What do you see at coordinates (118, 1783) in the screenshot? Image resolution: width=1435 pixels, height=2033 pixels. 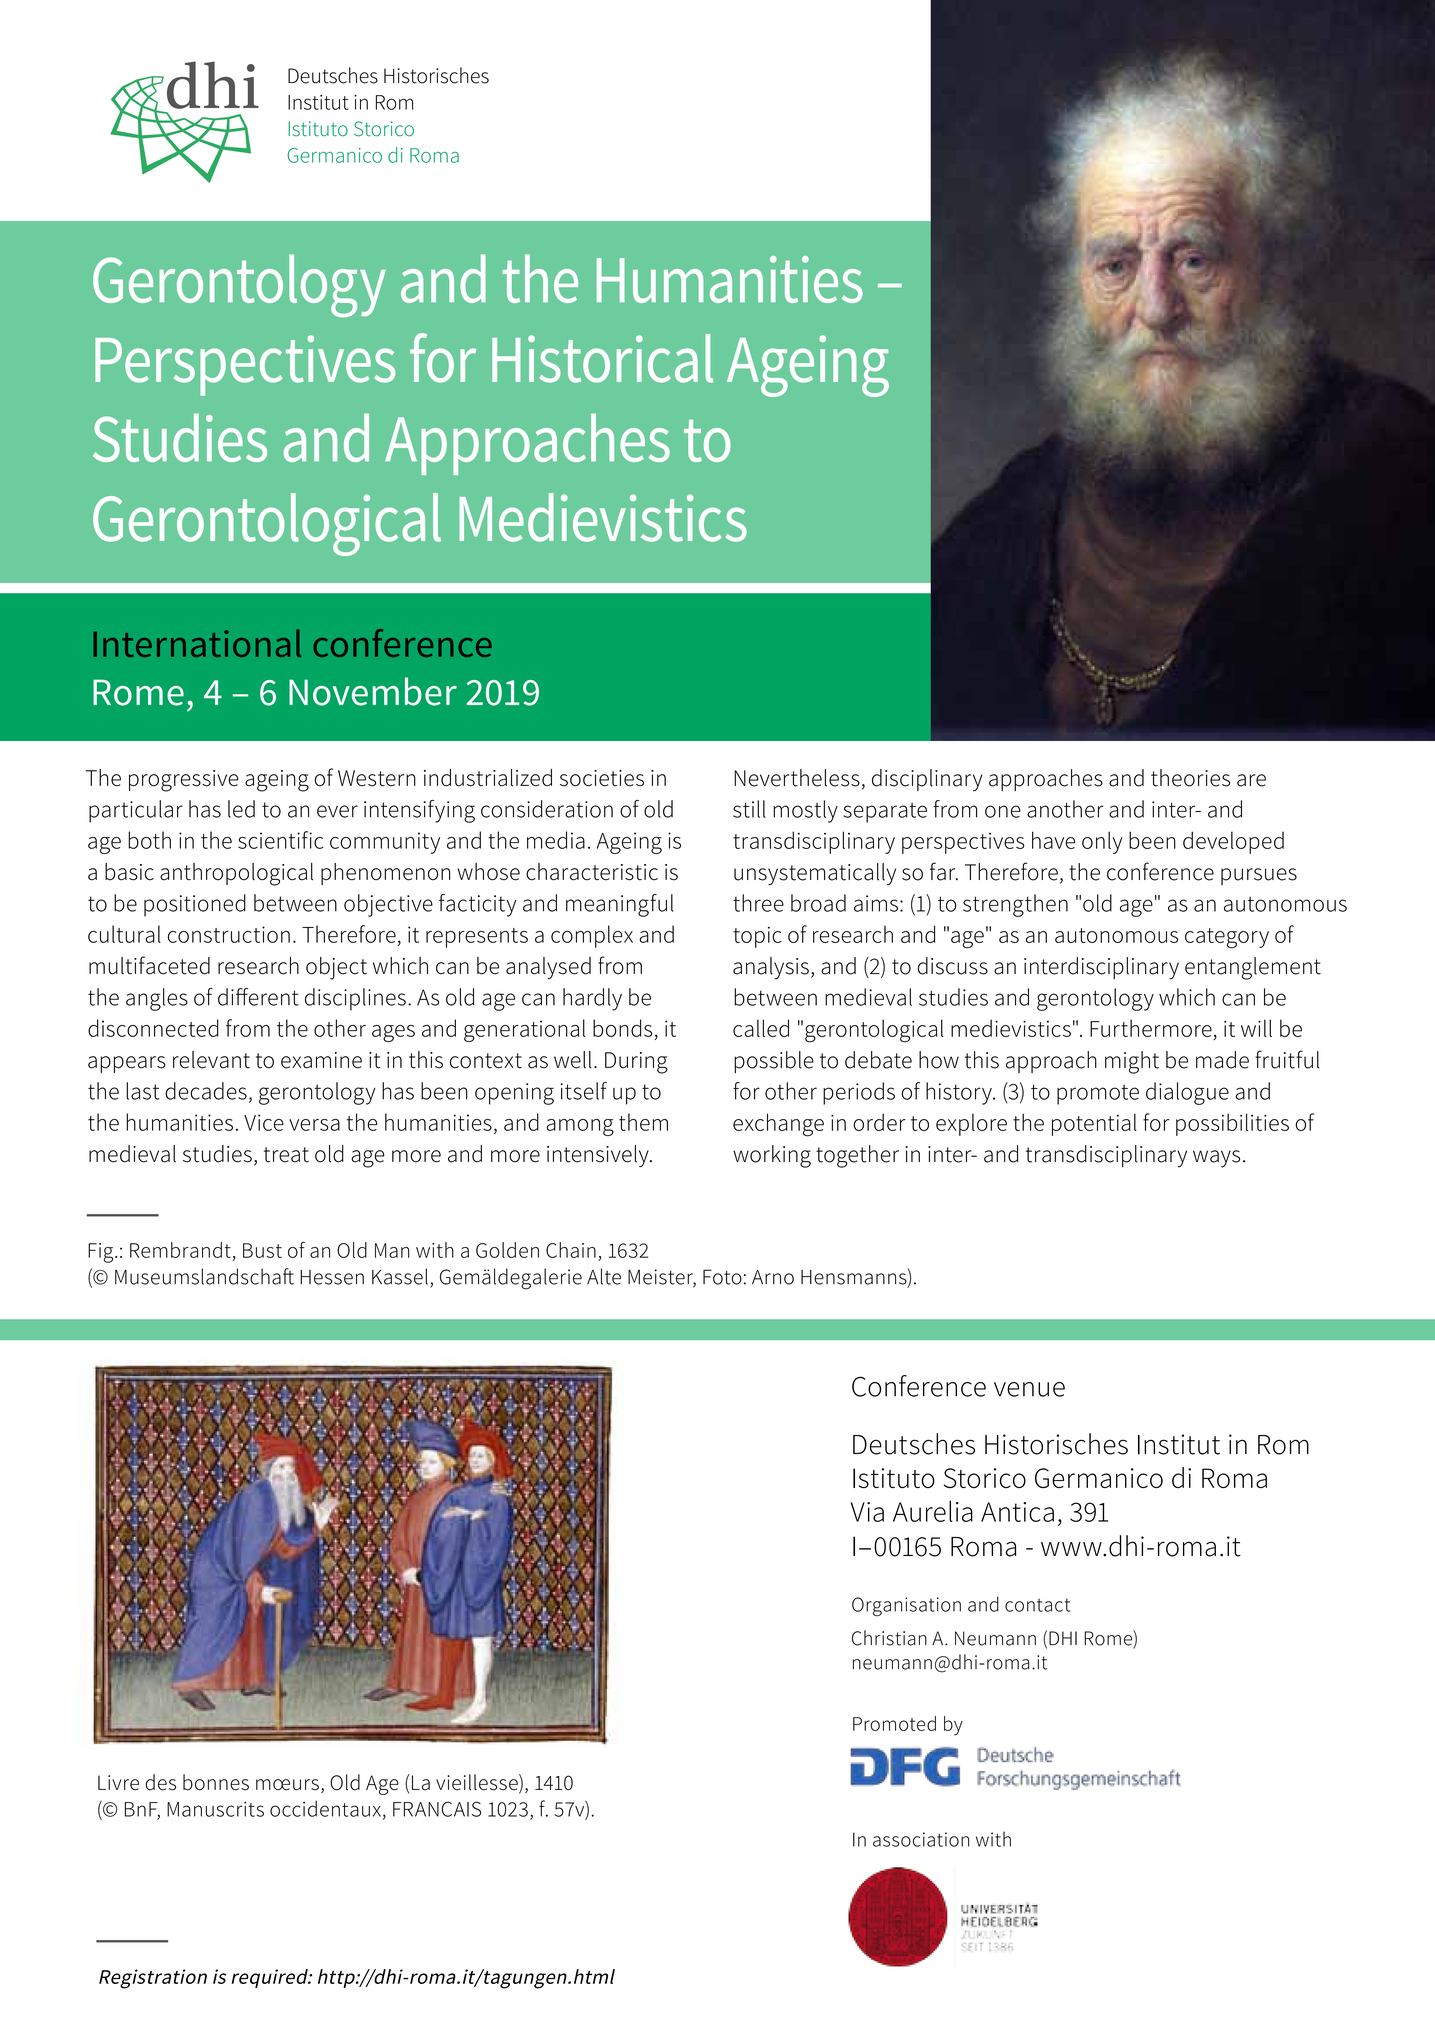 I see `Livre` at bounding box center [118, 1783].
